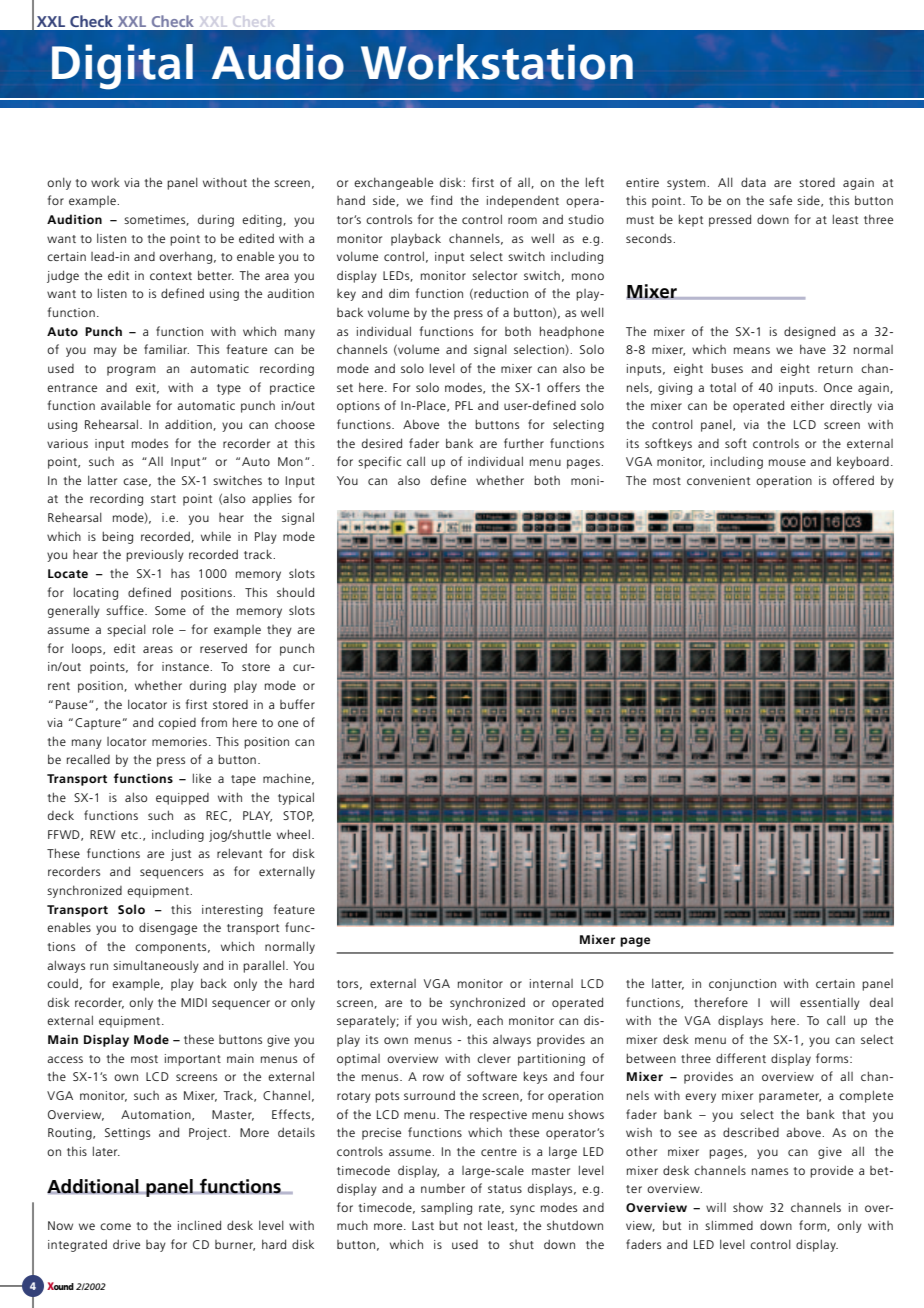  What do you see at coordinates (473, 1226) in the image?
I see `not` at bounding box center [473, 1226].
